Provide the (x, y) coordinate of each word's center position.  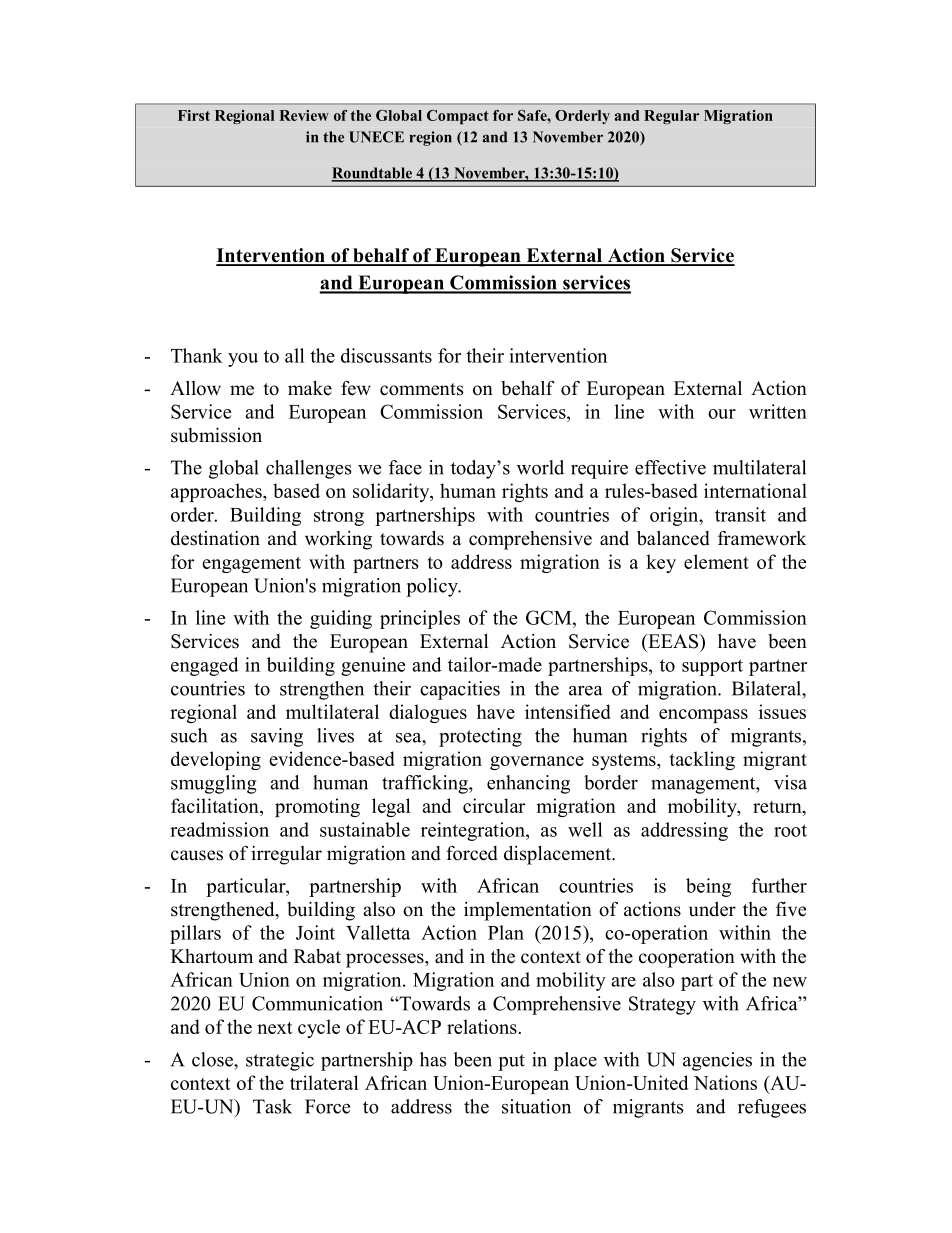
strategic (280, 1061)
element (716, 561)
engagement (251, 565)
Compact (458, 117)
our (722, 414)
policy (433, 587)
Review (304, 115)
